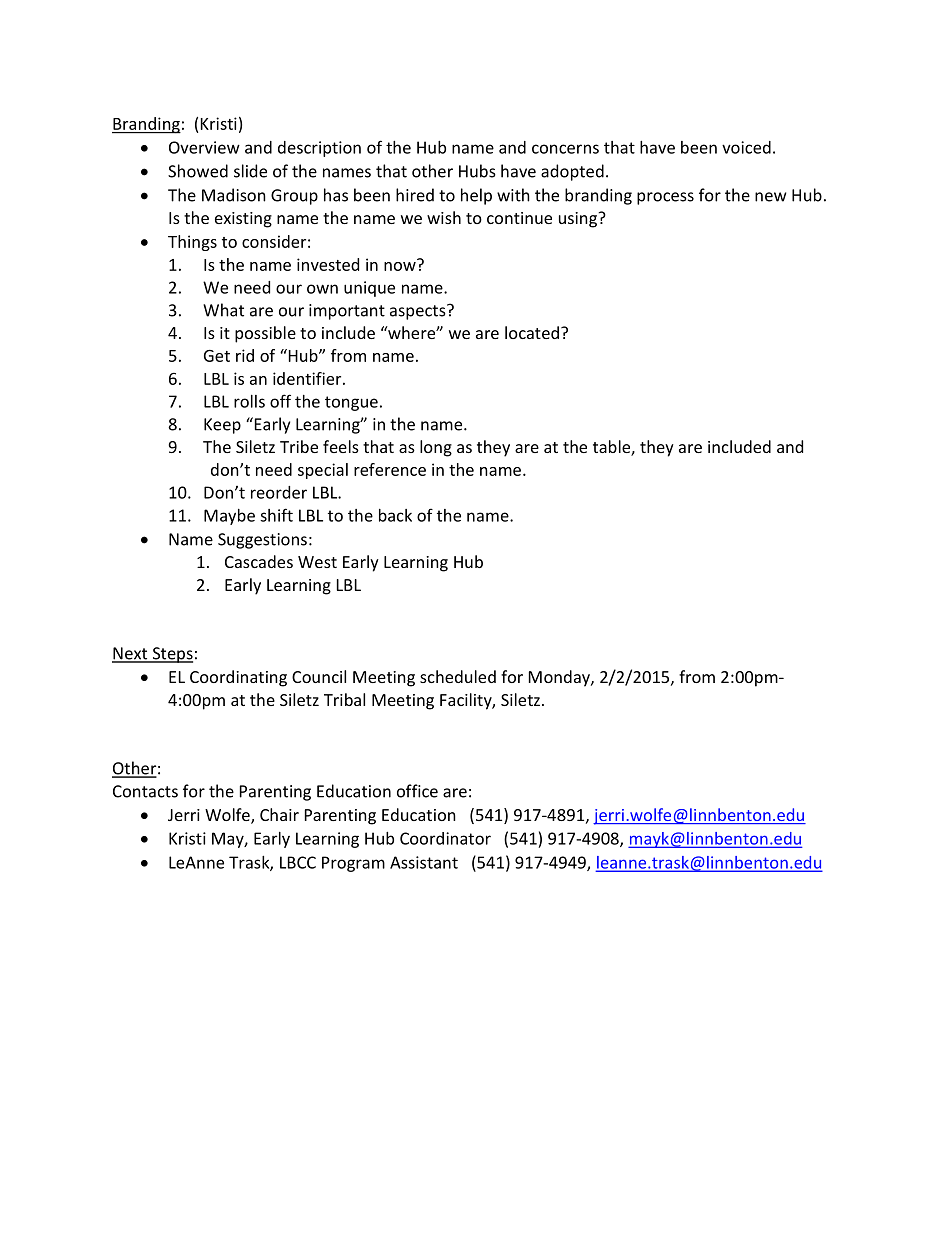  What do you see at coordinates (222, 426) in the screenshot?
I see `Keep` at bounding box center [222, 426].
